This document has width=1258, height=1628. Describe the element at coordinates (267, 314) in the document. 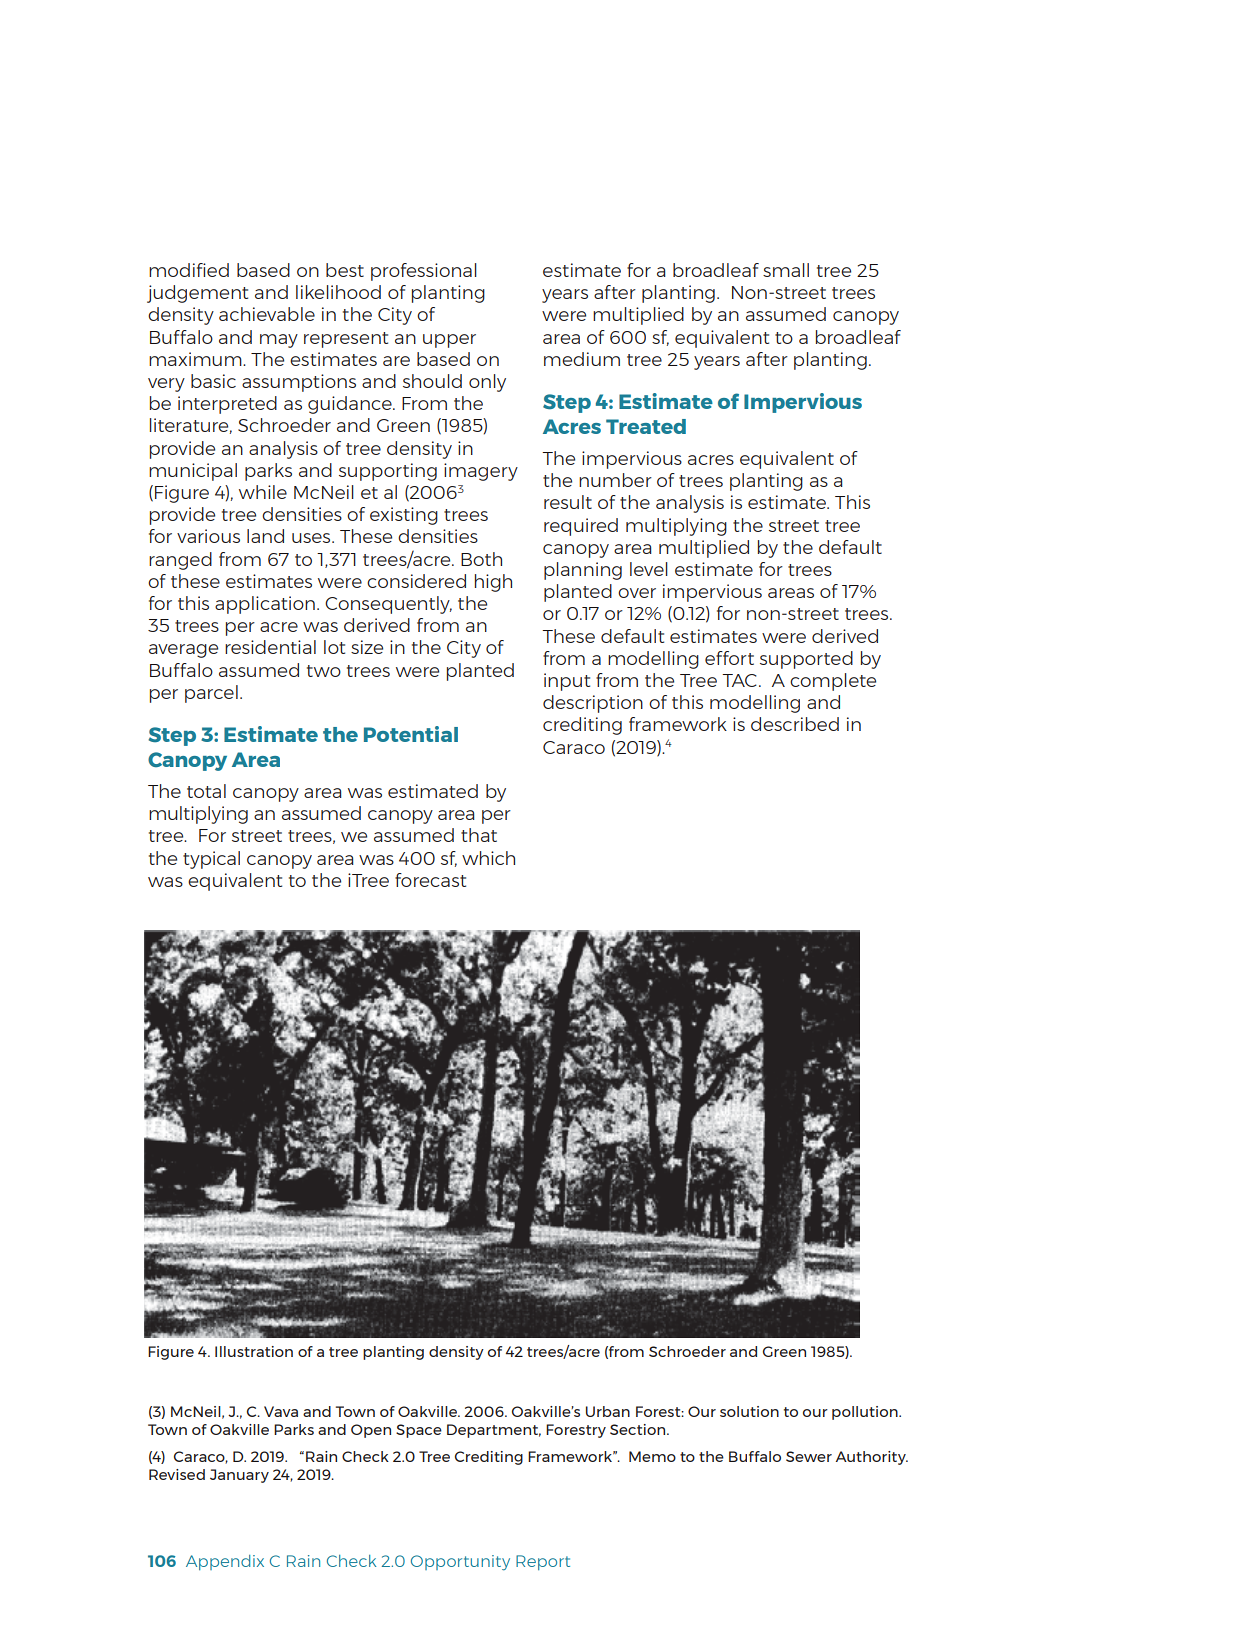

I see `achievable` at that location.
